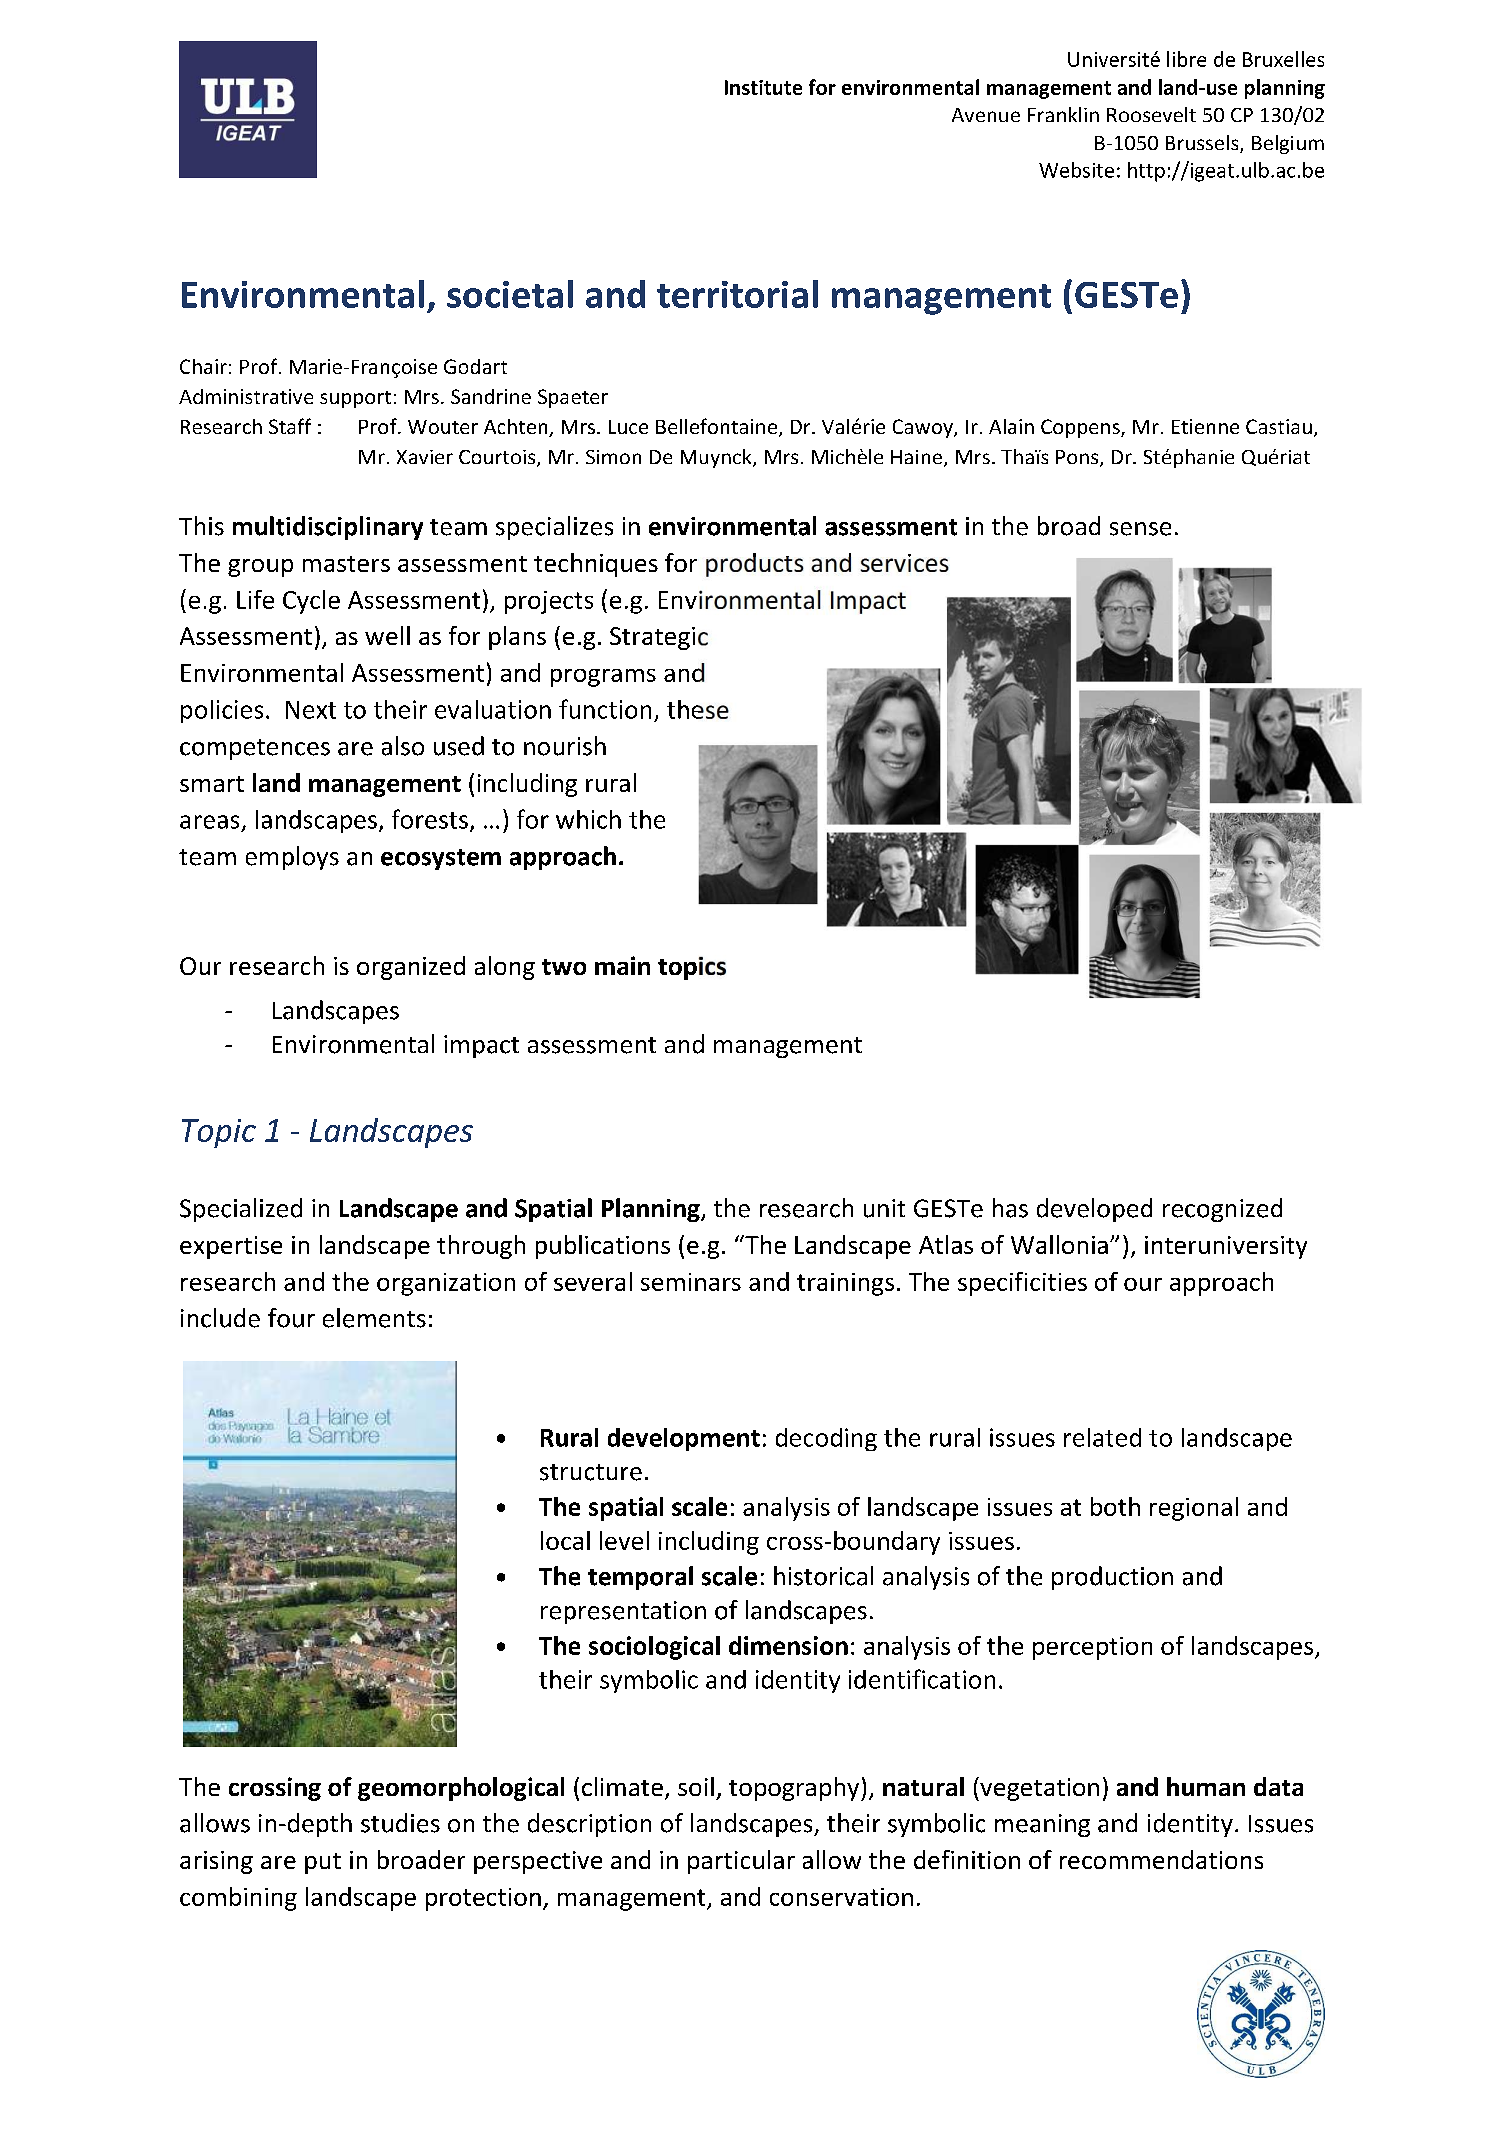 This document has height=2130, width=1505. Describe the element at coordinates (1102, 1437) in the document. I see `related` at that location.
